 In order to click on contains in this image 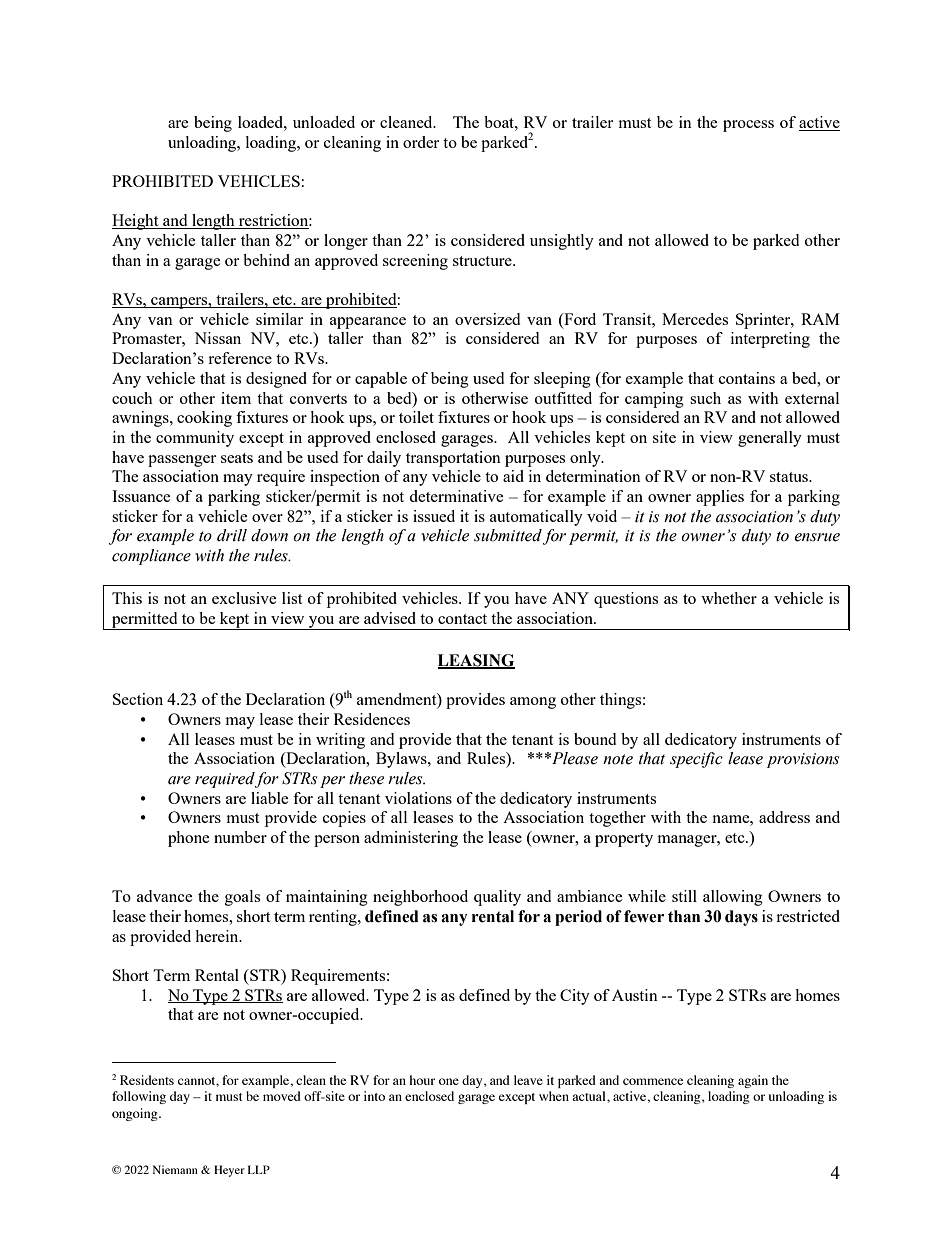, I will do `click(747, 378)`.
